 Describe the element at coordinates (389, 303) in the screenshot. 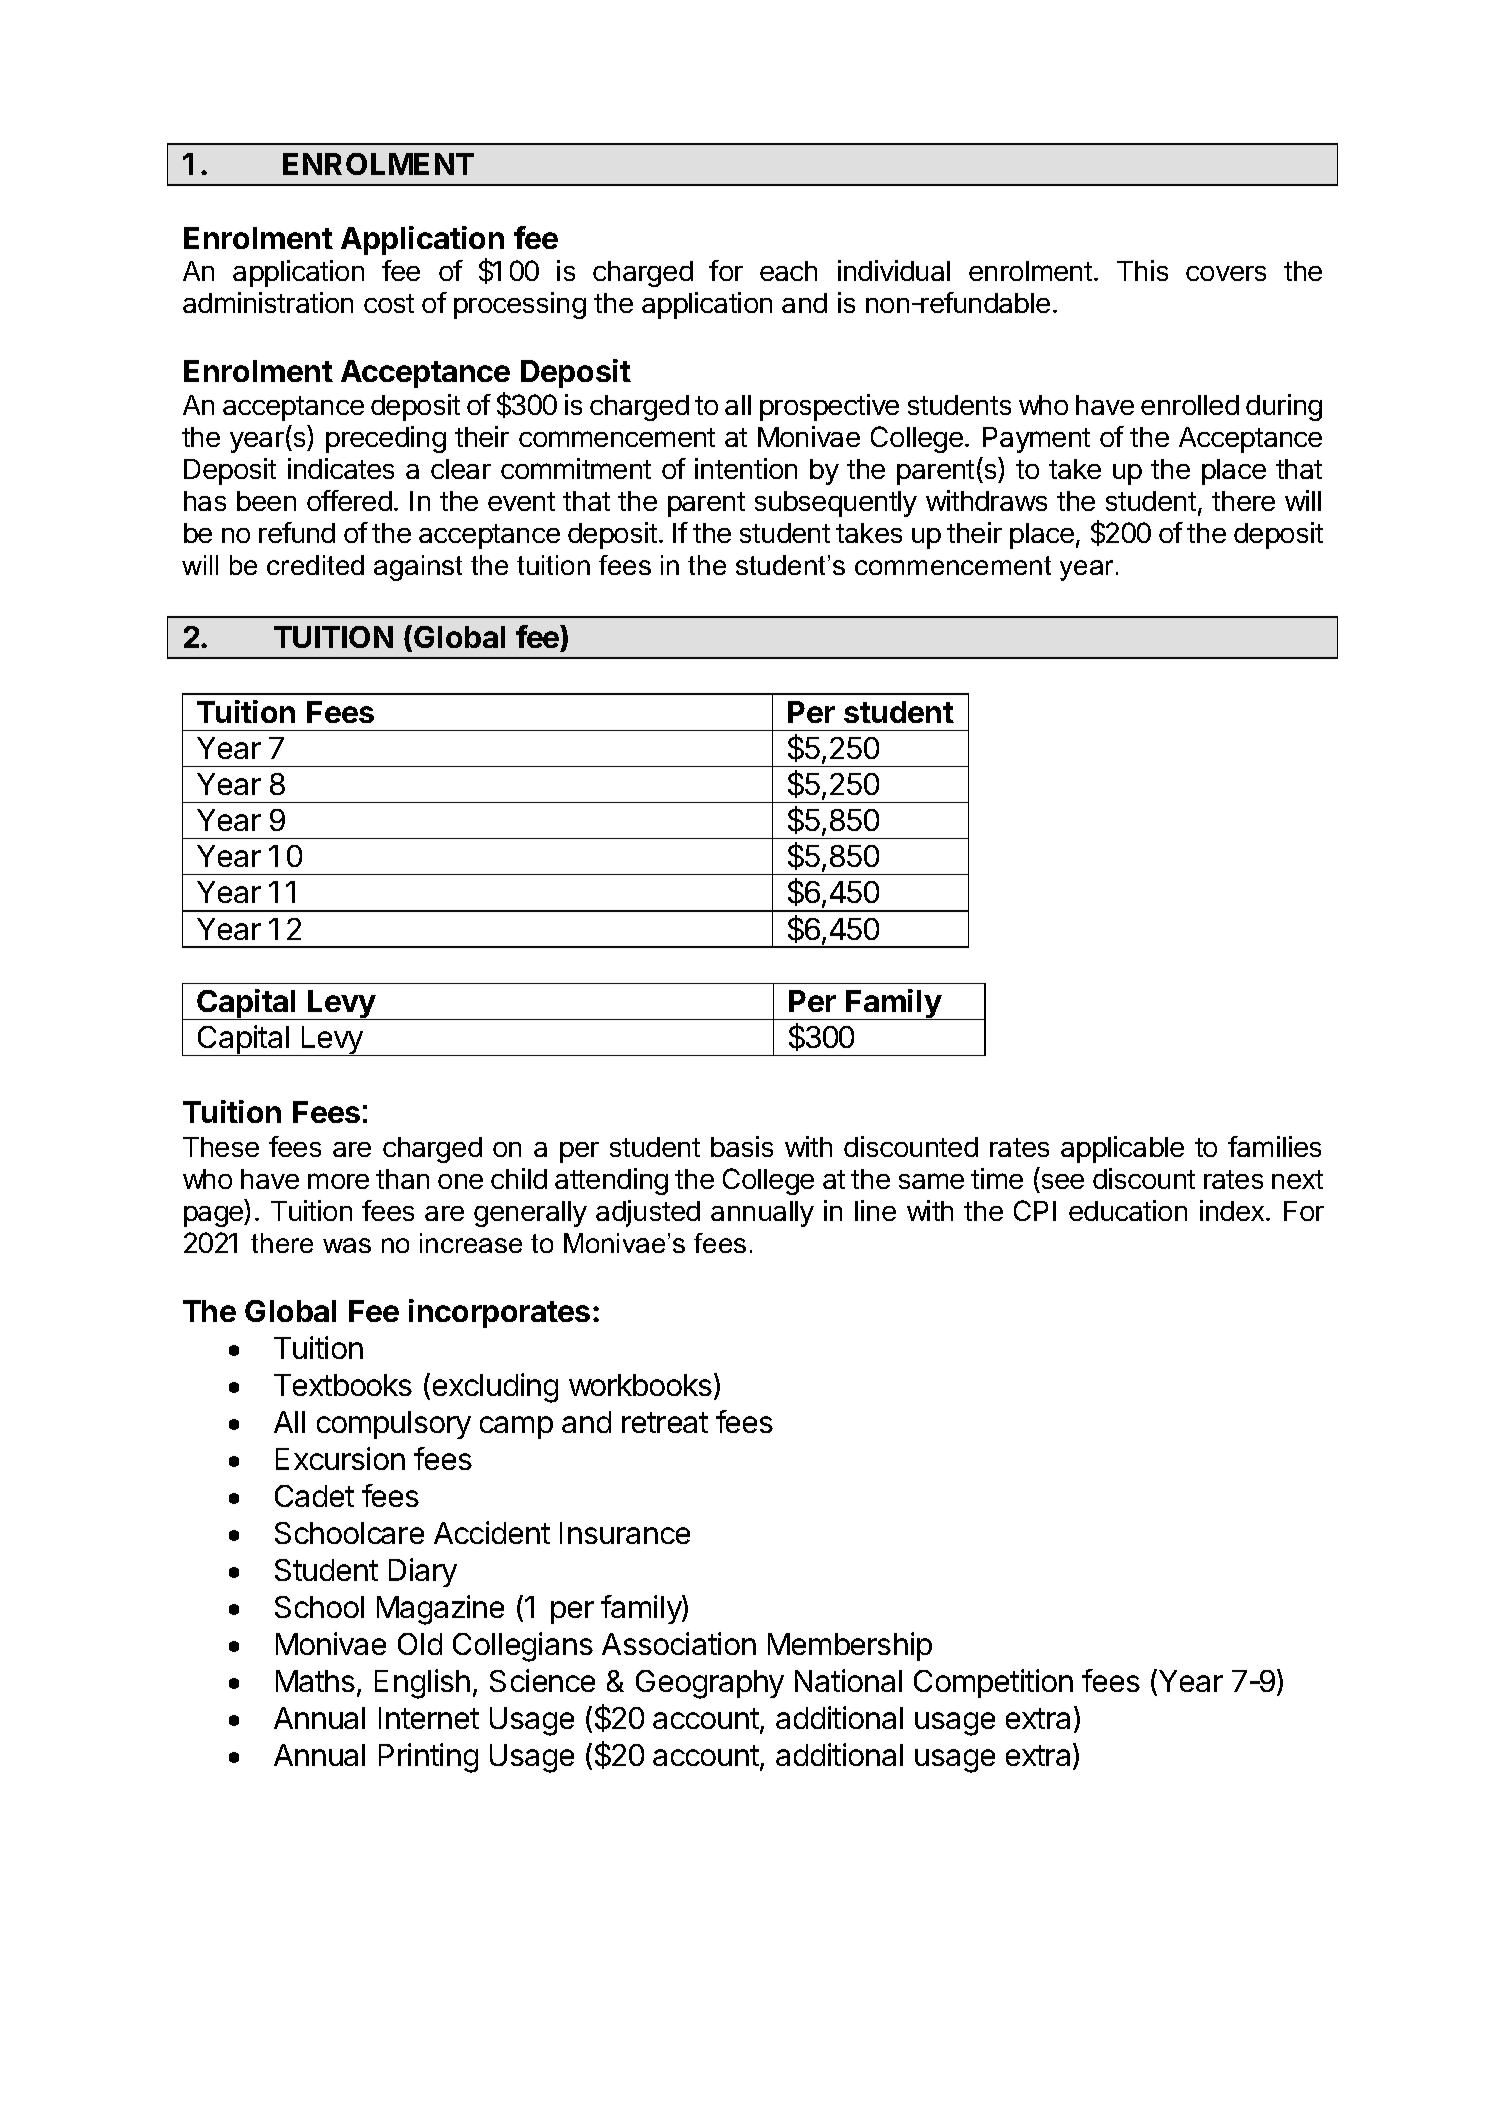

I see `cost` at that location.
